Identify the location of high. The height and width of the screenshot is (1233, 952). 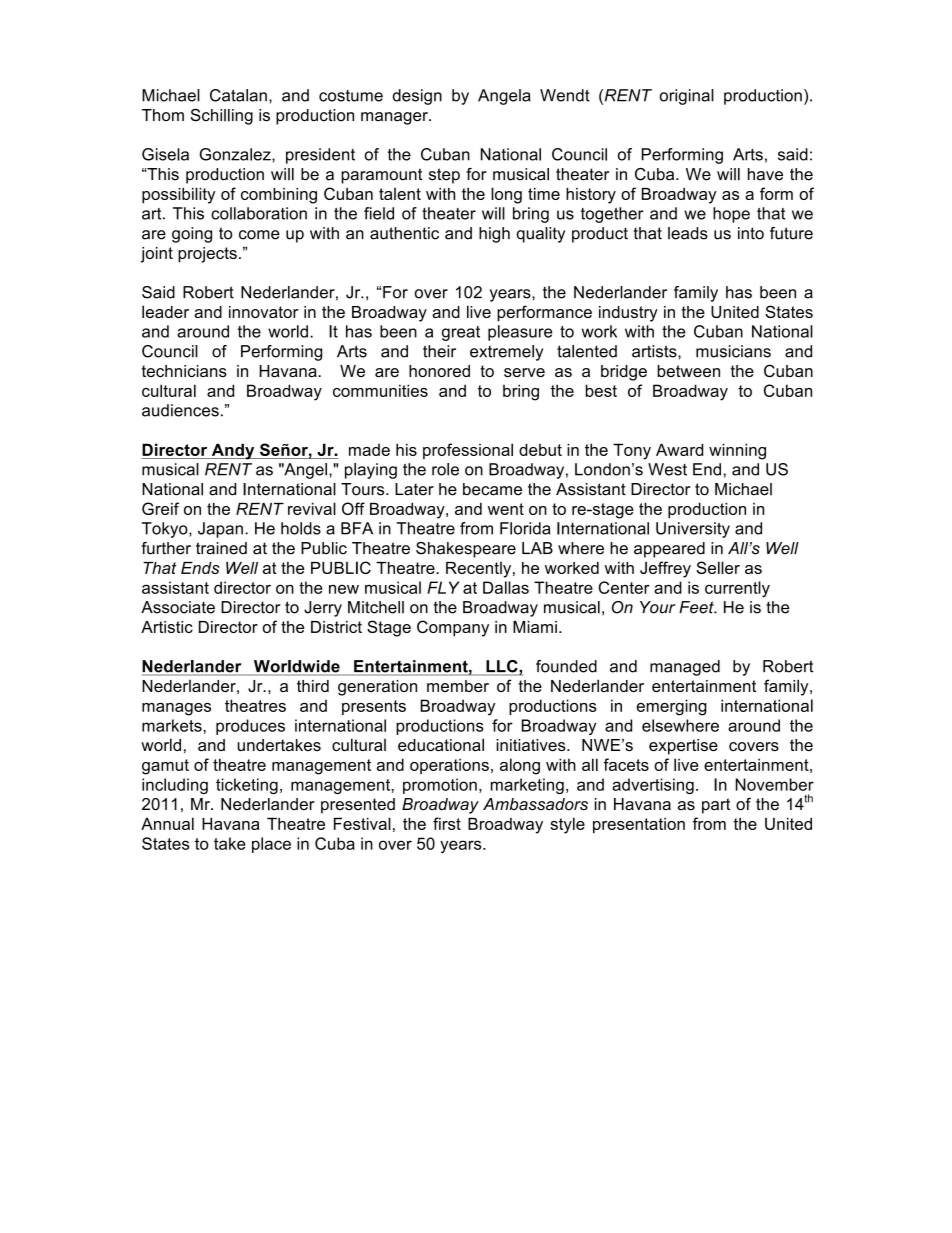
(494, 235).
